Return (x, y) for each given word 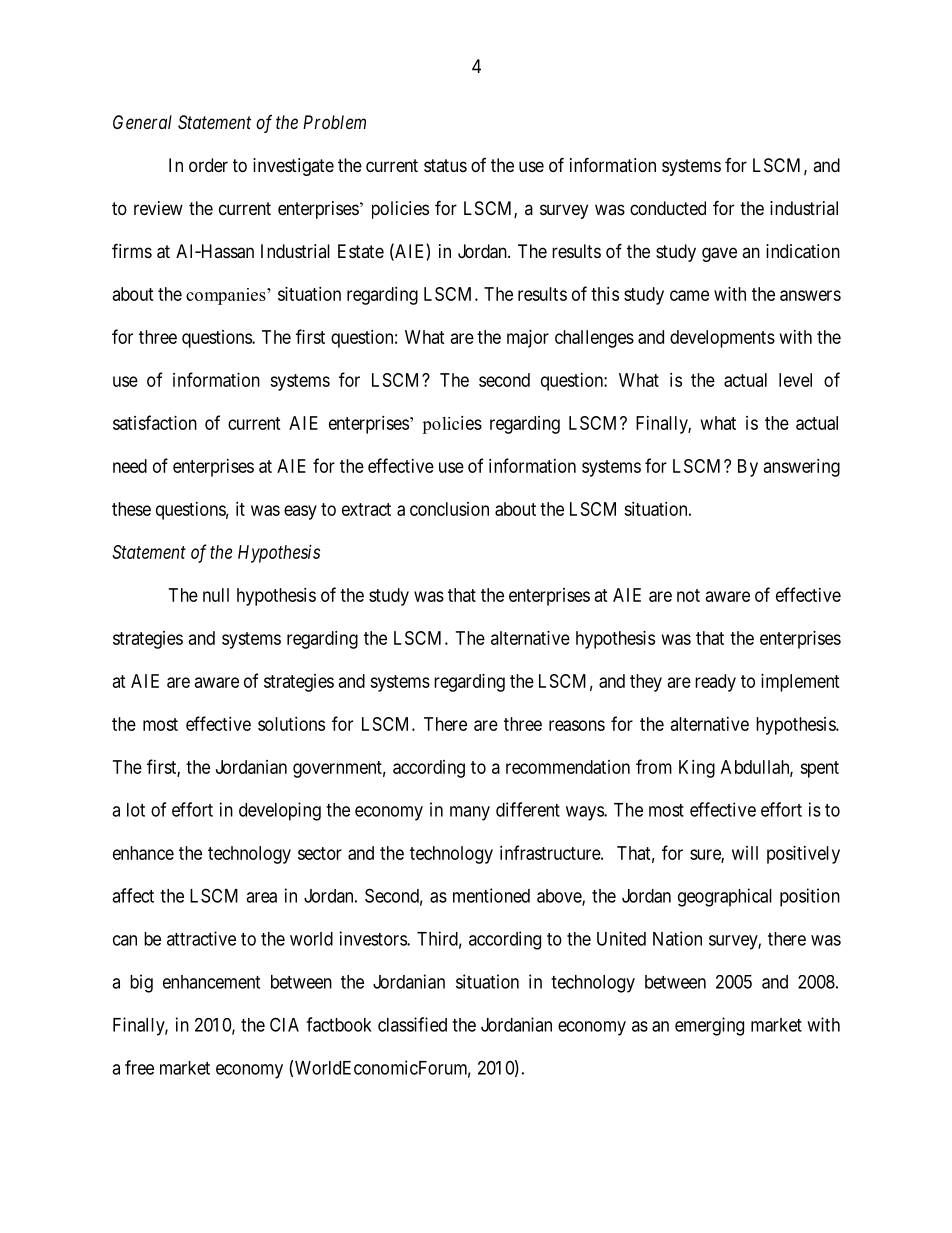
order (208, 165)
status (445, 165)
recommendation (568, 767)
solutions (291, 724)
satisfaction (155, 422)
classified (412, 1024)
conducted (668, 208)
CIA (284, 1024)
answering (802, 468)
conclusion (449, 509)
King (697, 769)
